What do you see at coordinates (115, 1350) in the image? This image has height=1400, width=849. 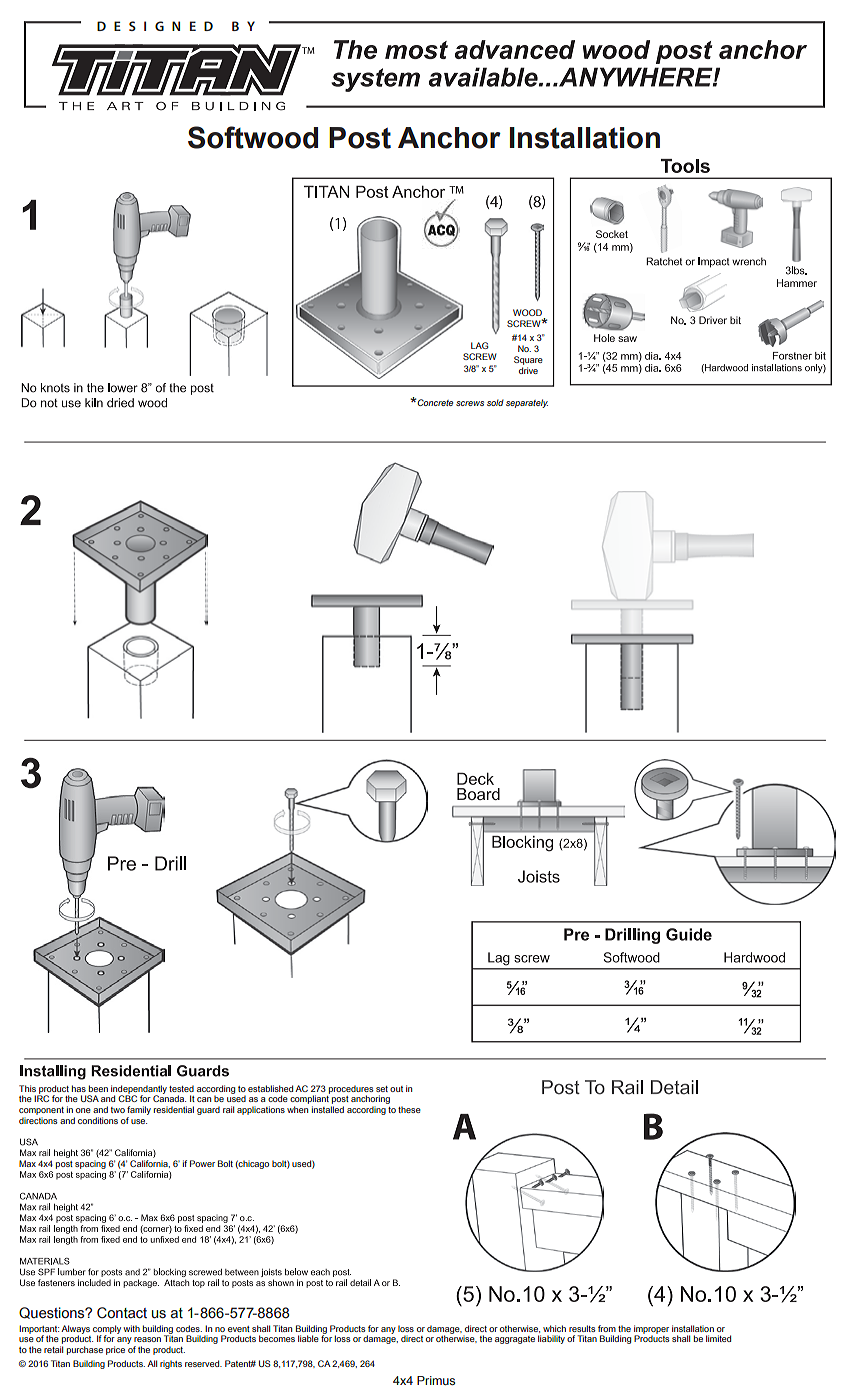 I see `price` at bounding box center [115, 1350].
